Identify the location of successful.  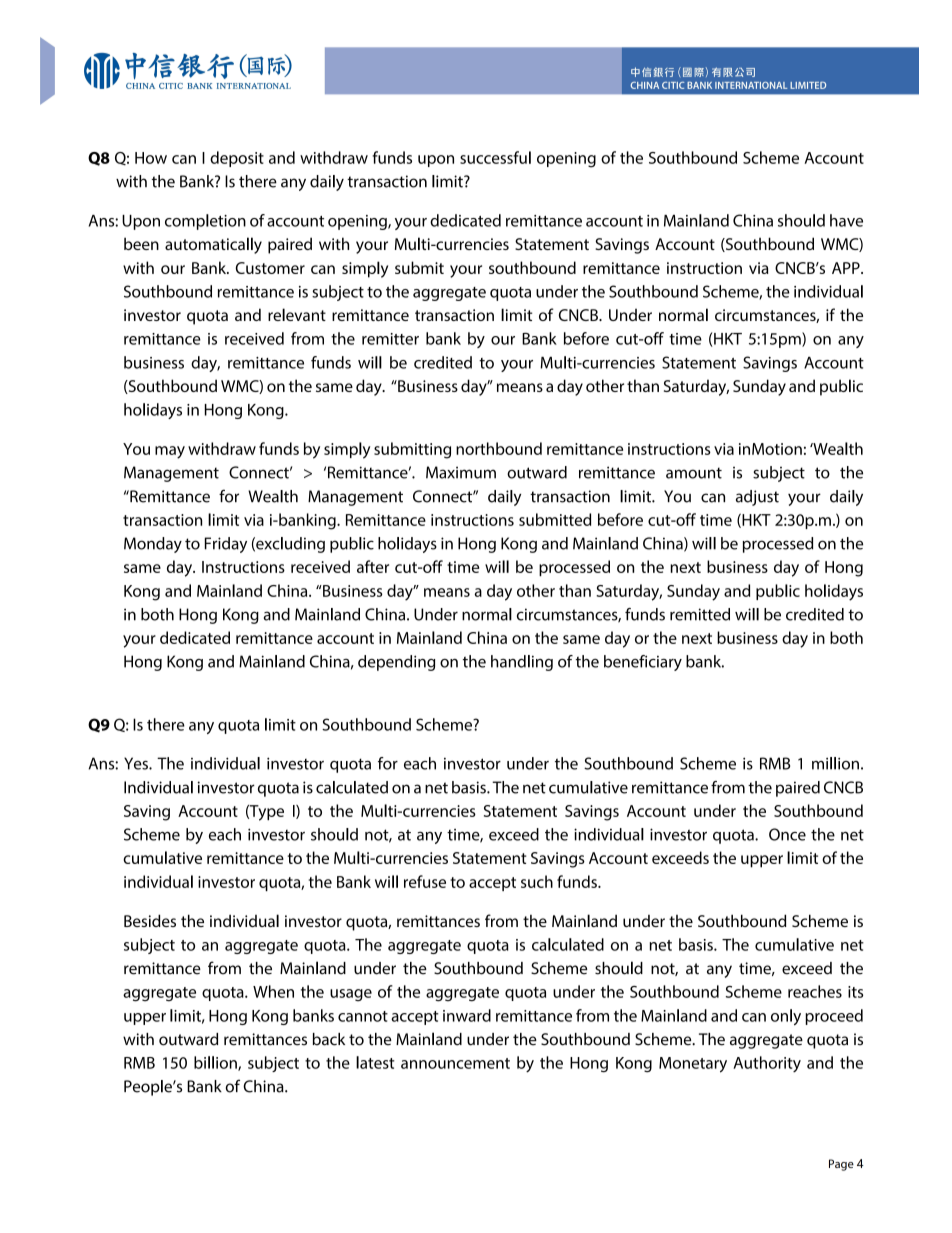
(495, 157).
